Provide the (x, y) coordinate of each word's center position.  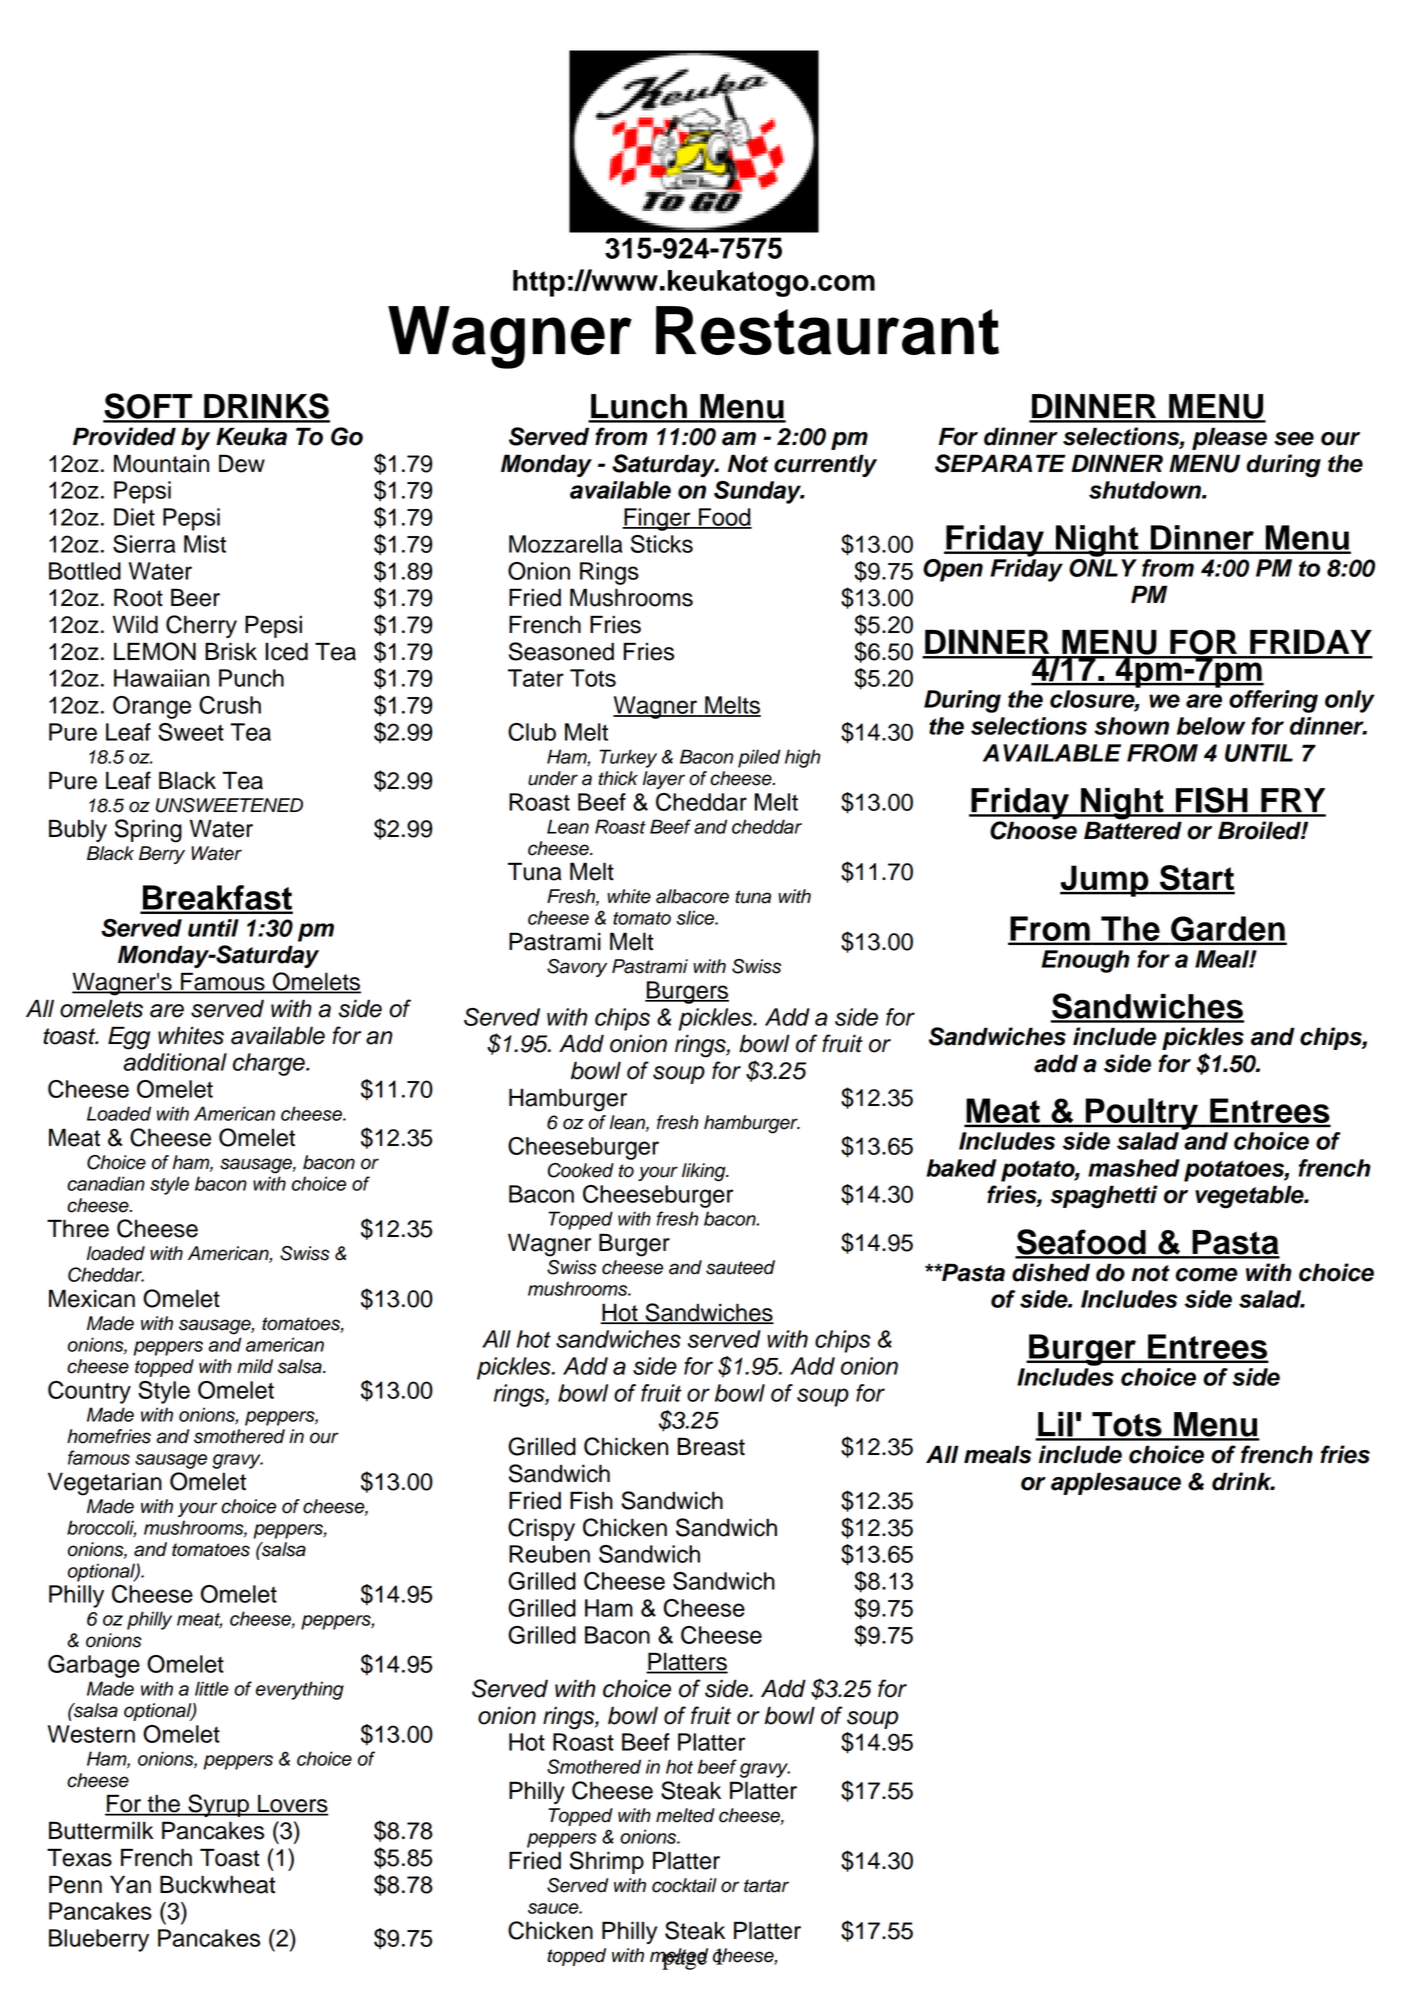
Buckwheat (218, 1884)
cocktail (684, 1885)
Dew (242, 463)
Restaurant (827, 330)
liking (705, 1172)
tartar (766, 1886)
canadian (106, 1183)
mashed (1134, 1168)
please (1229, 438)
